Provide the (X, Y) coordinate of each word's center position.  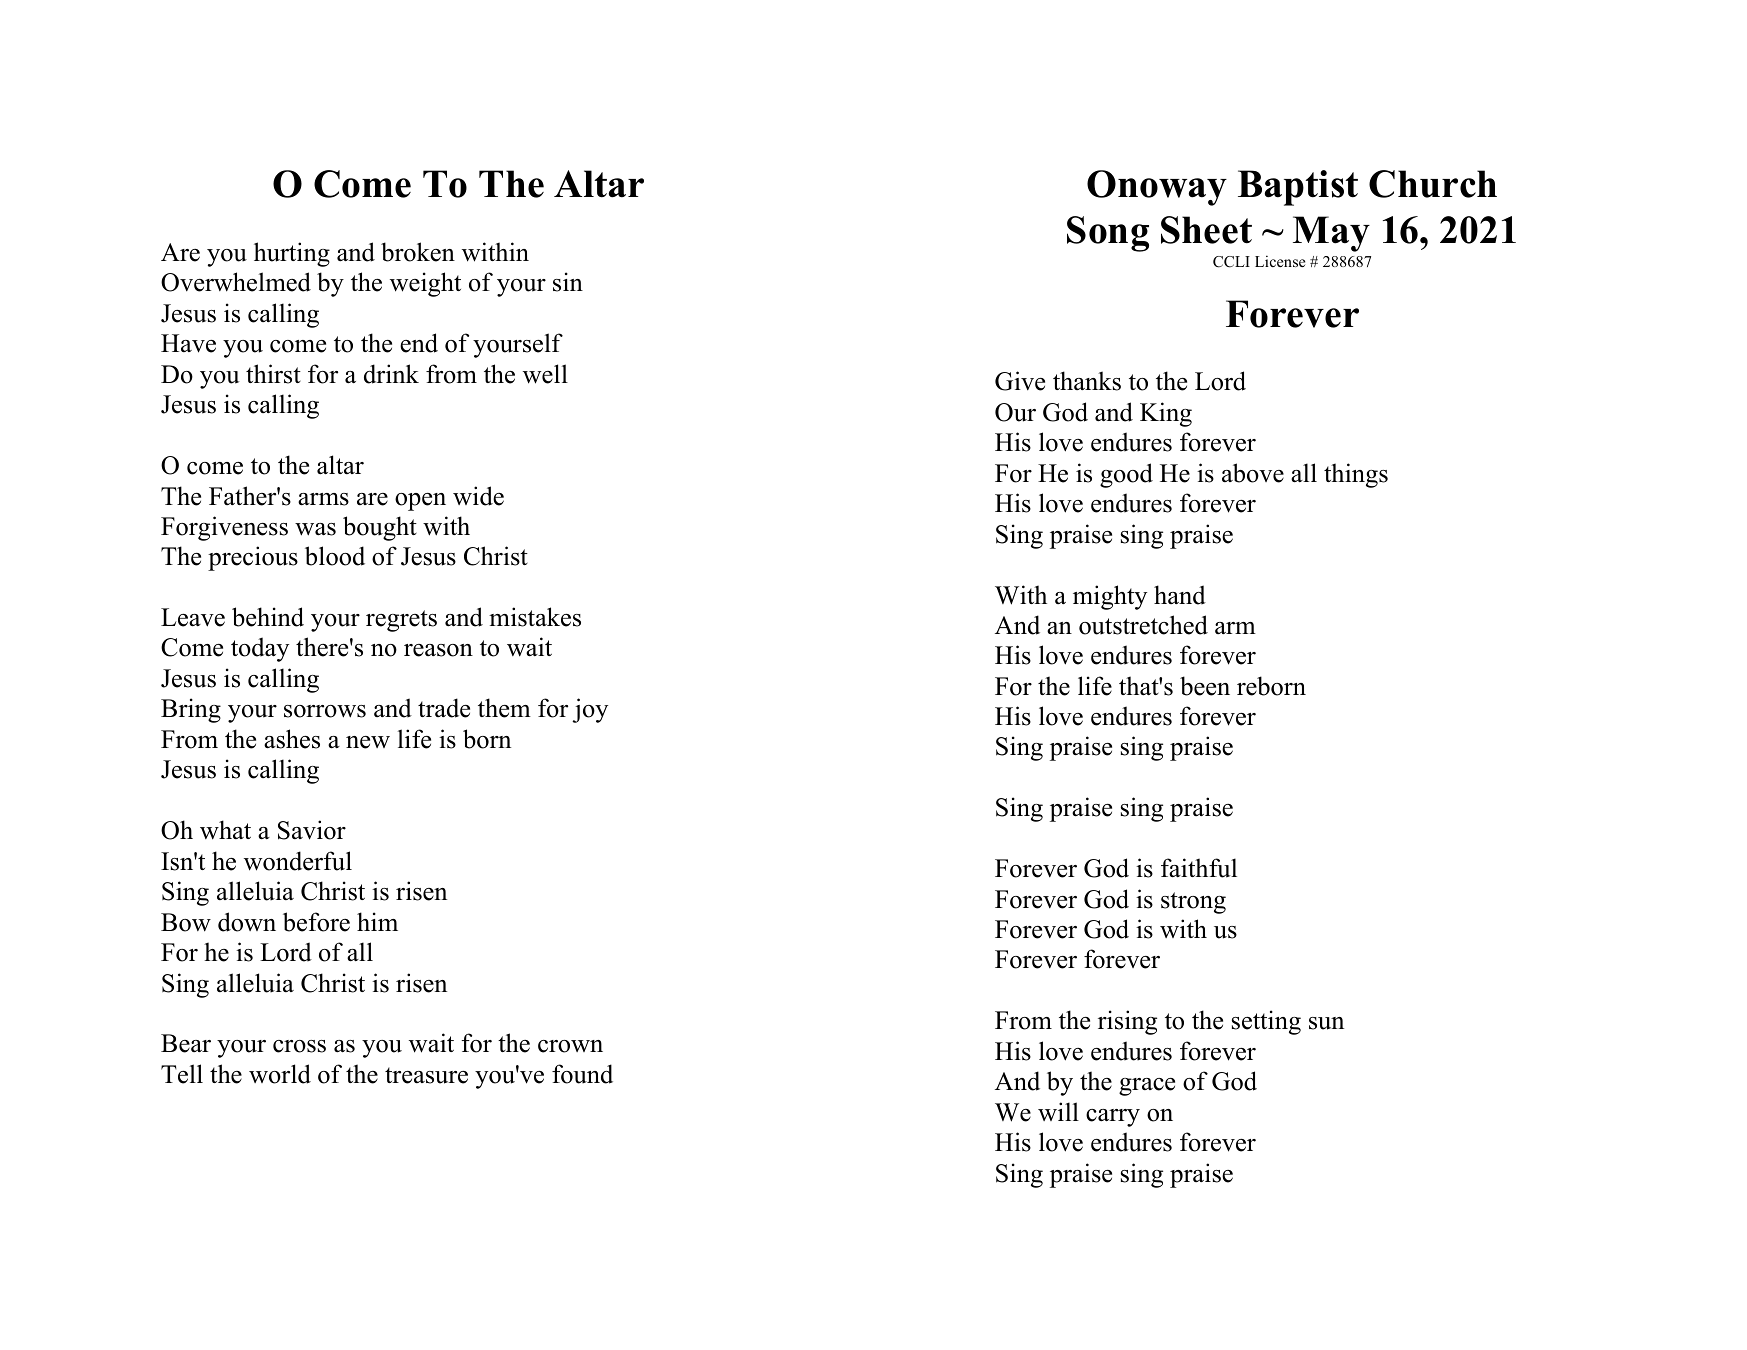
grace (1147, 1087)
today (260, 649)
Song (1108, 234)
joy (590, 710)
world (280, 1074)
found (582, 1074)
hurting (292, 254)
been (1205, 686)
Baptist (1298, 188)
